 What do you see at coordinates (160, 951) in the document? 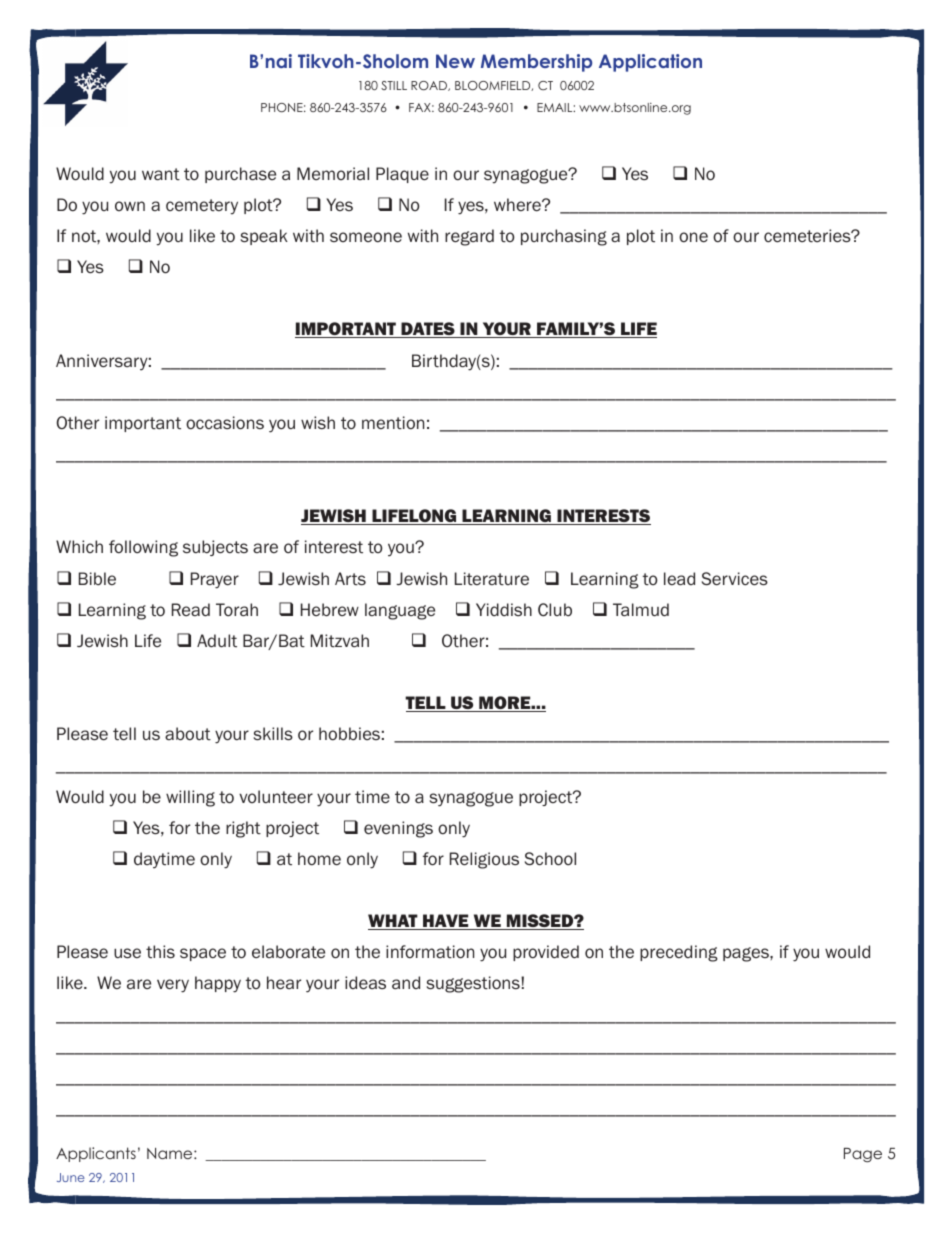
I see `this` at bounding box center [160, 951].
